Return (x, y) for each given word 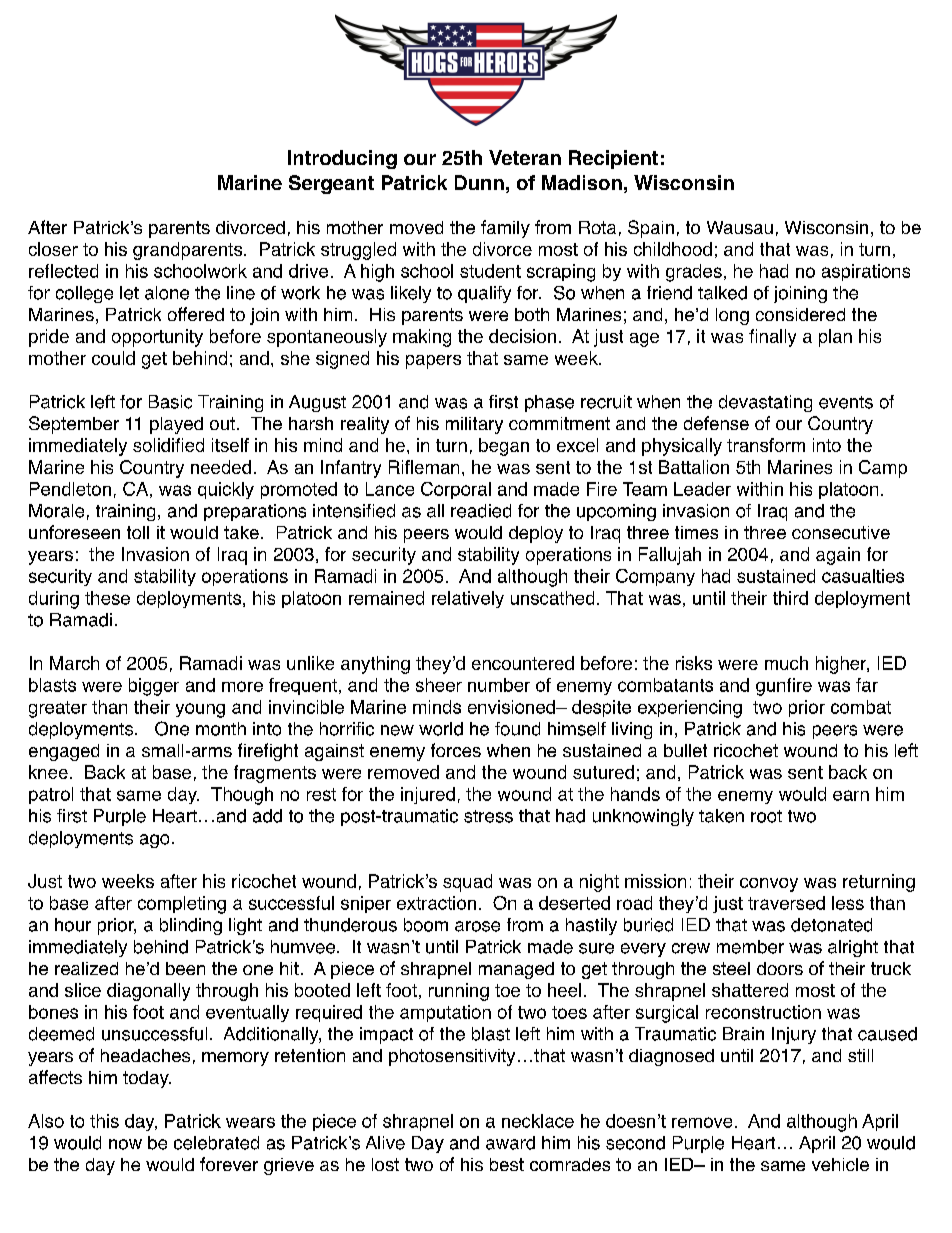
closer (53, 249)
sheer (439, 685)
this (104, 1121)
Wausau (740, 227)
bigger (154, 687)
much (786, 663)
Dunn (479, 182)
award (510, 1143)
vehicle (840, 1164)
